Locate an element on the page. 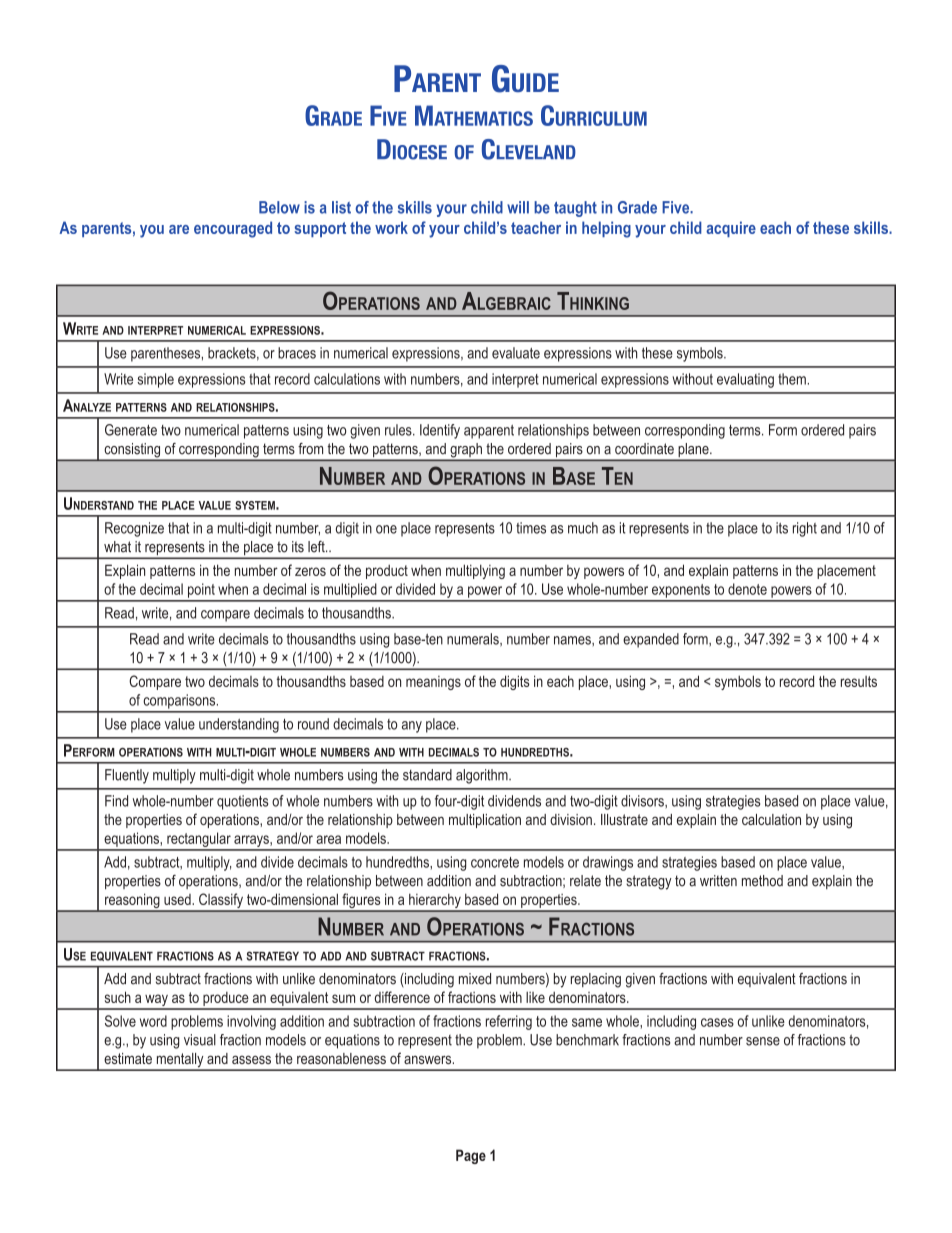  results is located at coordinates (859, 681).
